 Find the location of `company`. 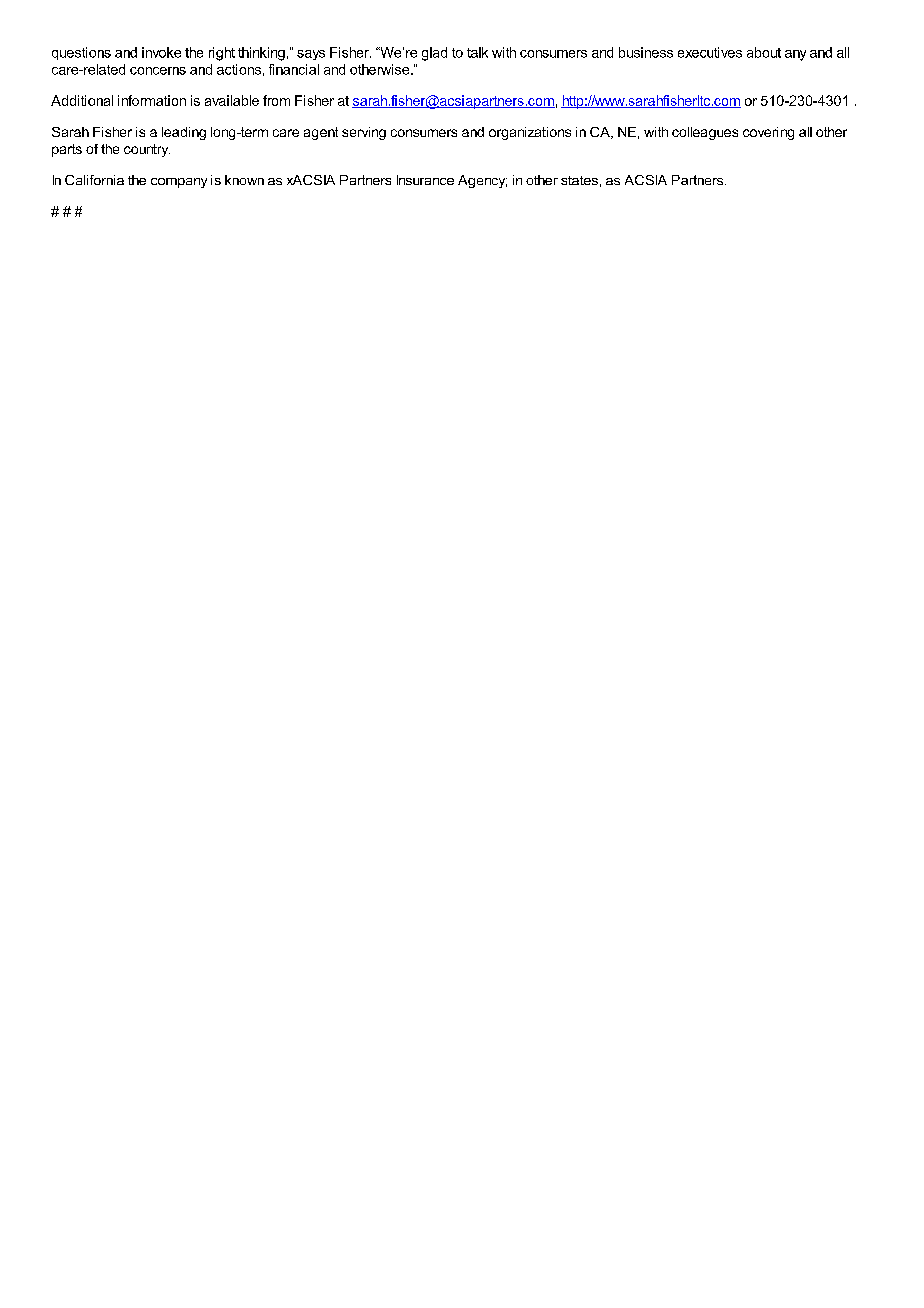

company is located at coordinates (179, 183).
